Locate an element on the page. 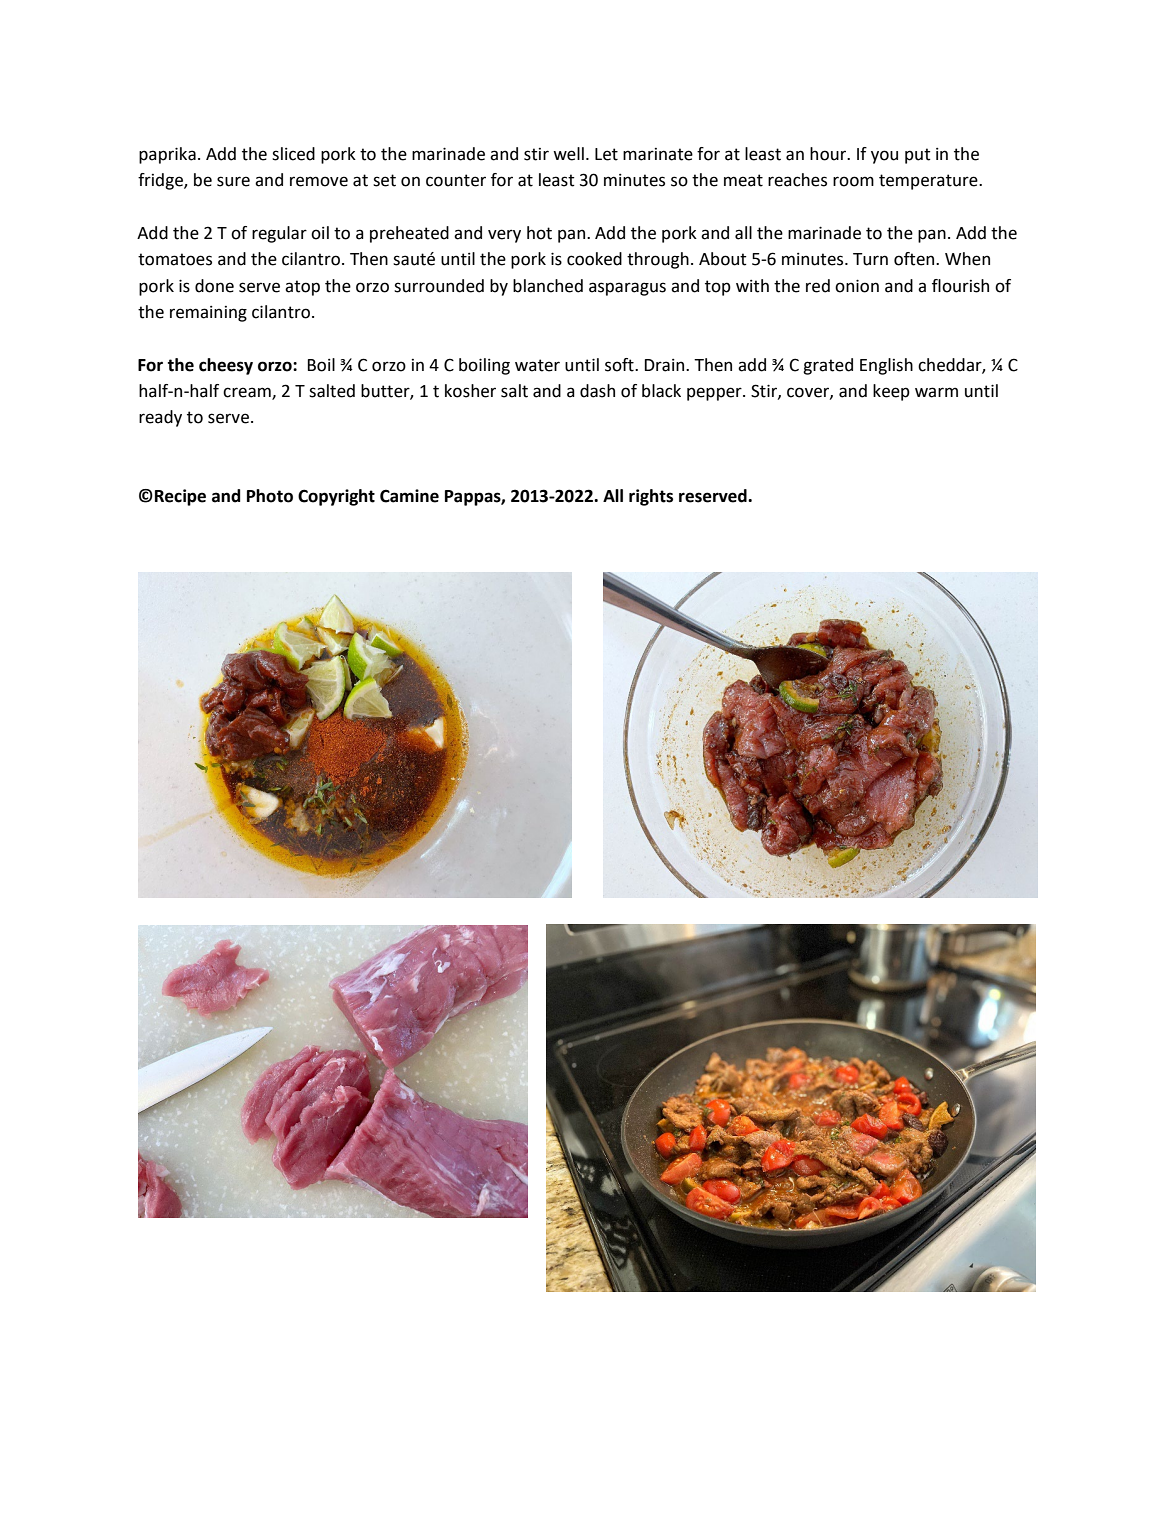 The height and width of the image is (1518, 1173). Photo is located at coordinates (270, 496).
